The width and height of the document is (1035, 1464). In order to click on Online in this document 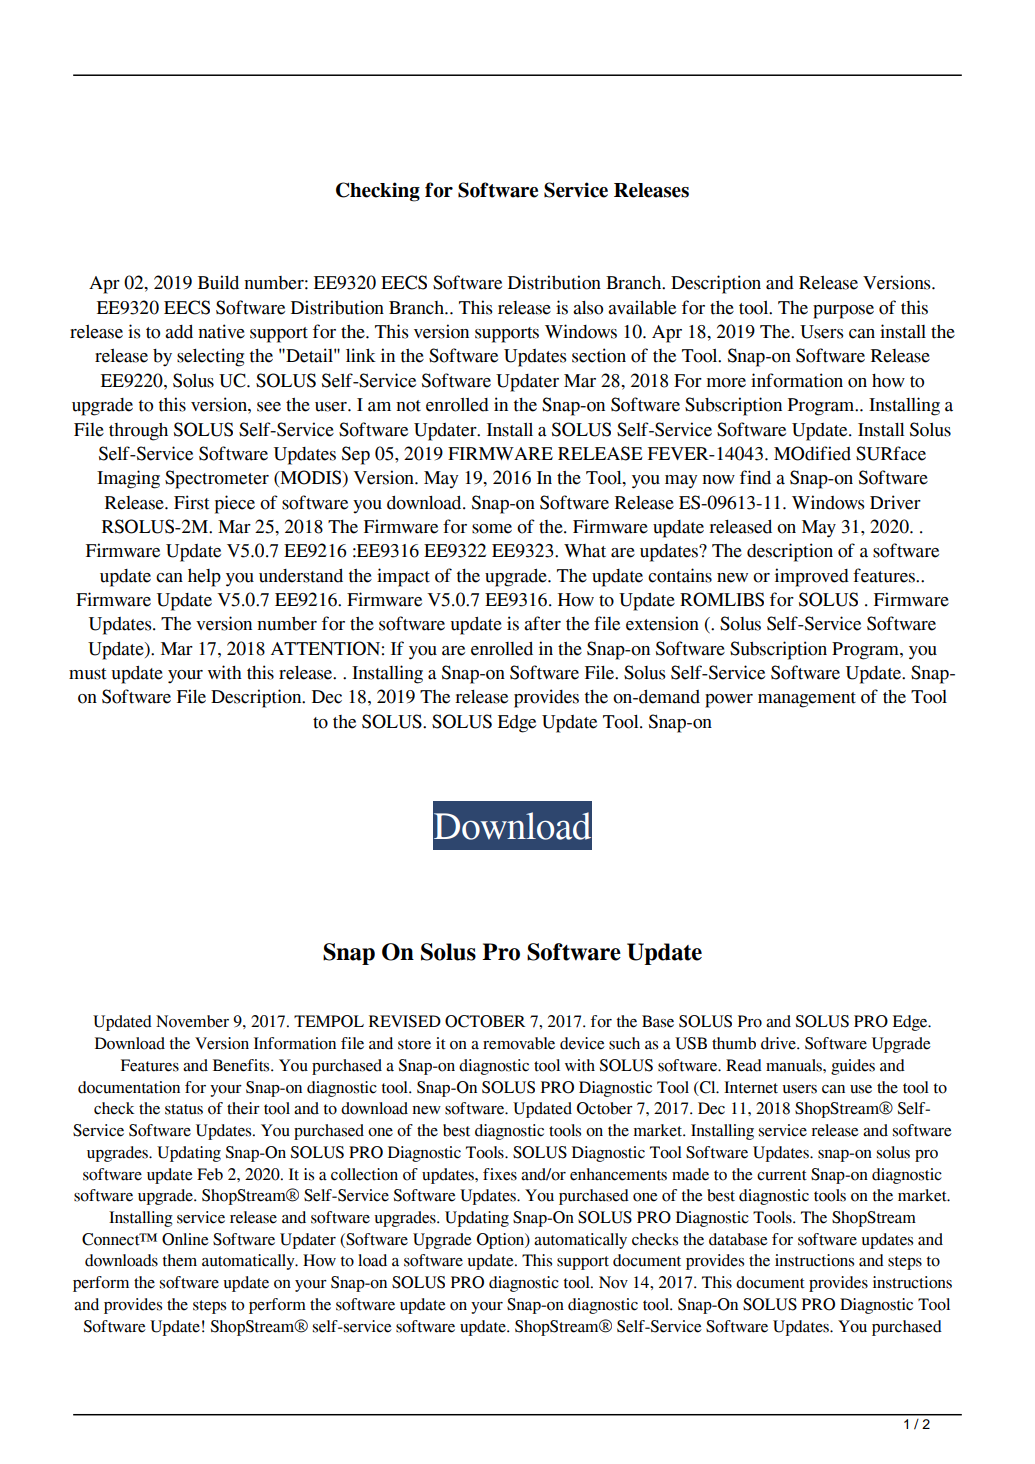, I will do `click(185, 1239)`.
